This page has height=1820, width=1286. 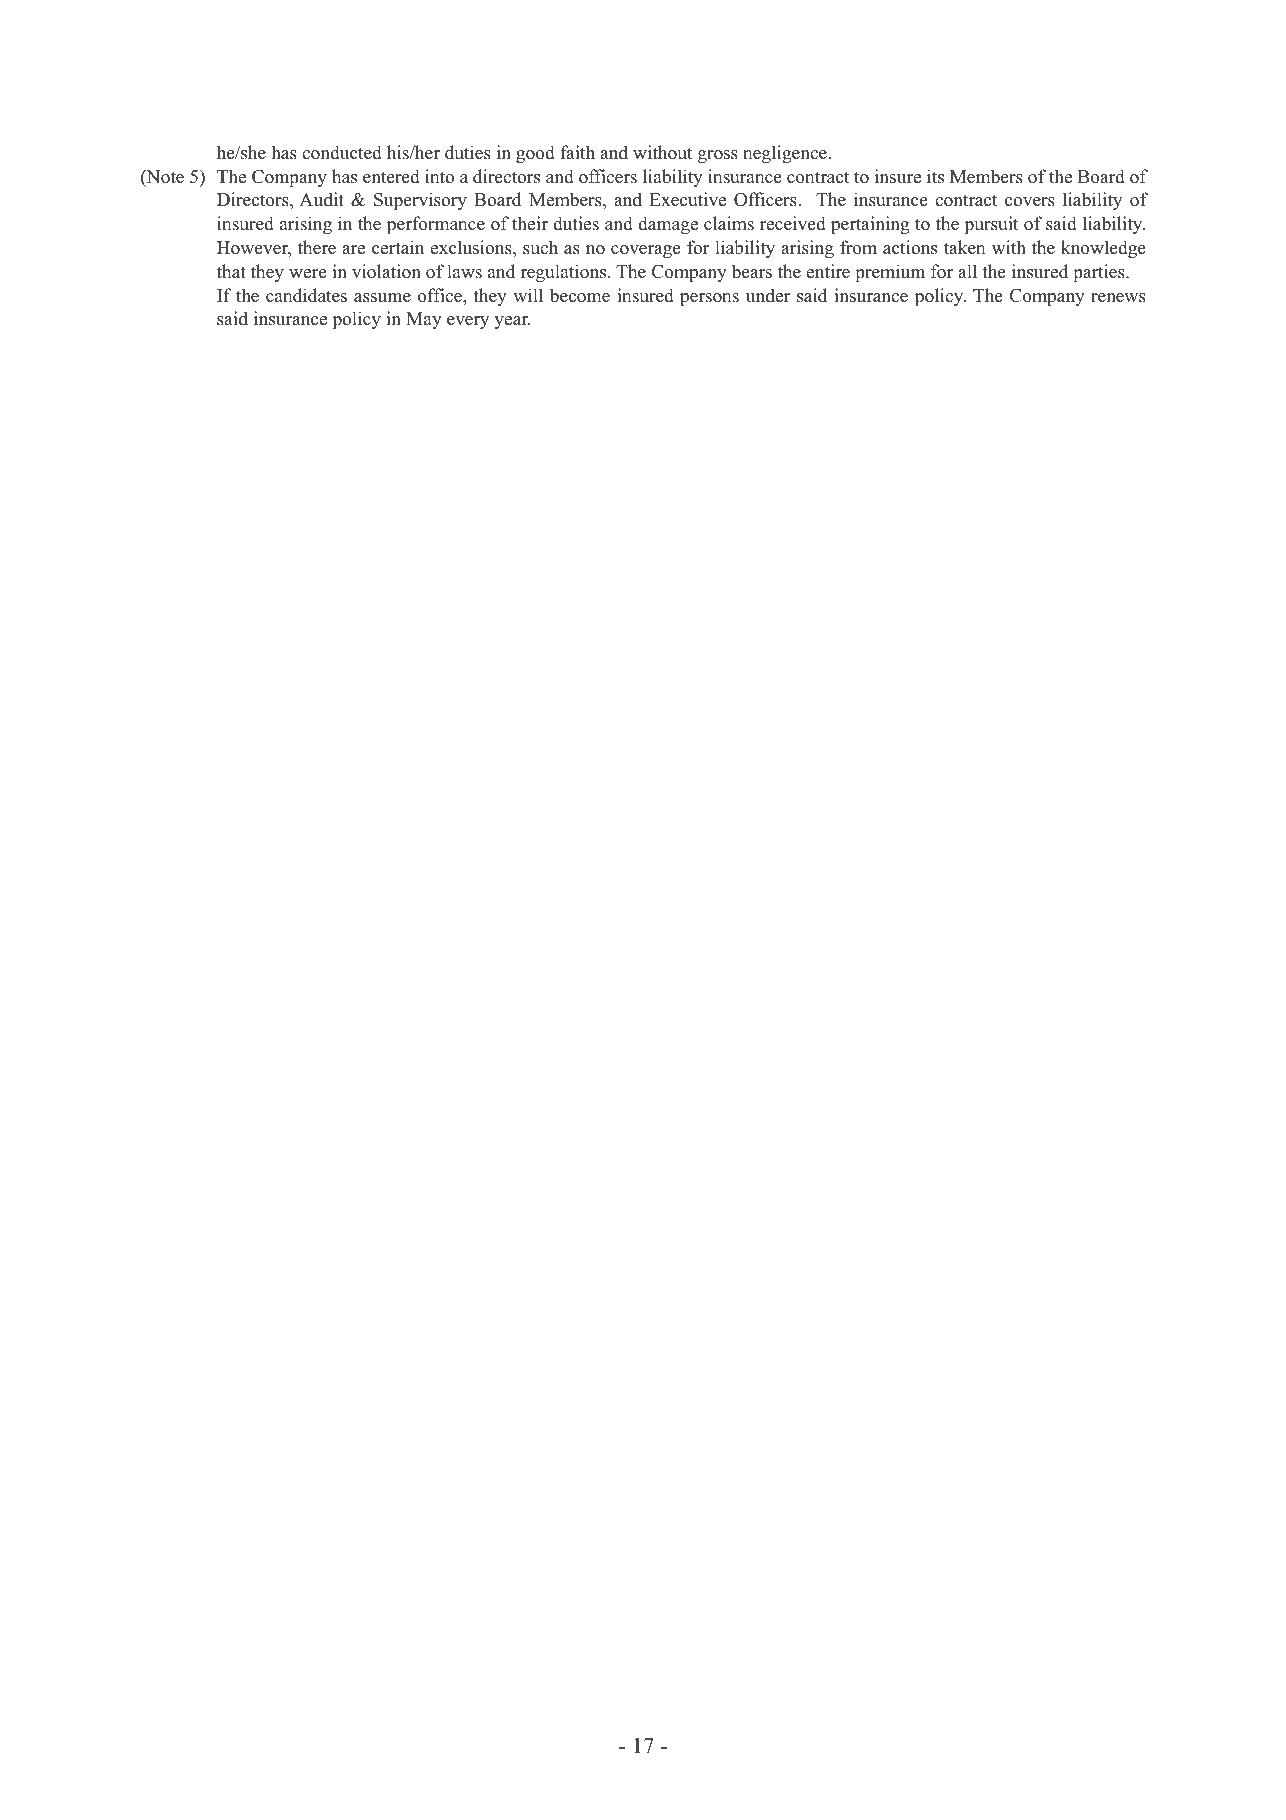 I want to click on covers, so click(x=1030, y=202).
